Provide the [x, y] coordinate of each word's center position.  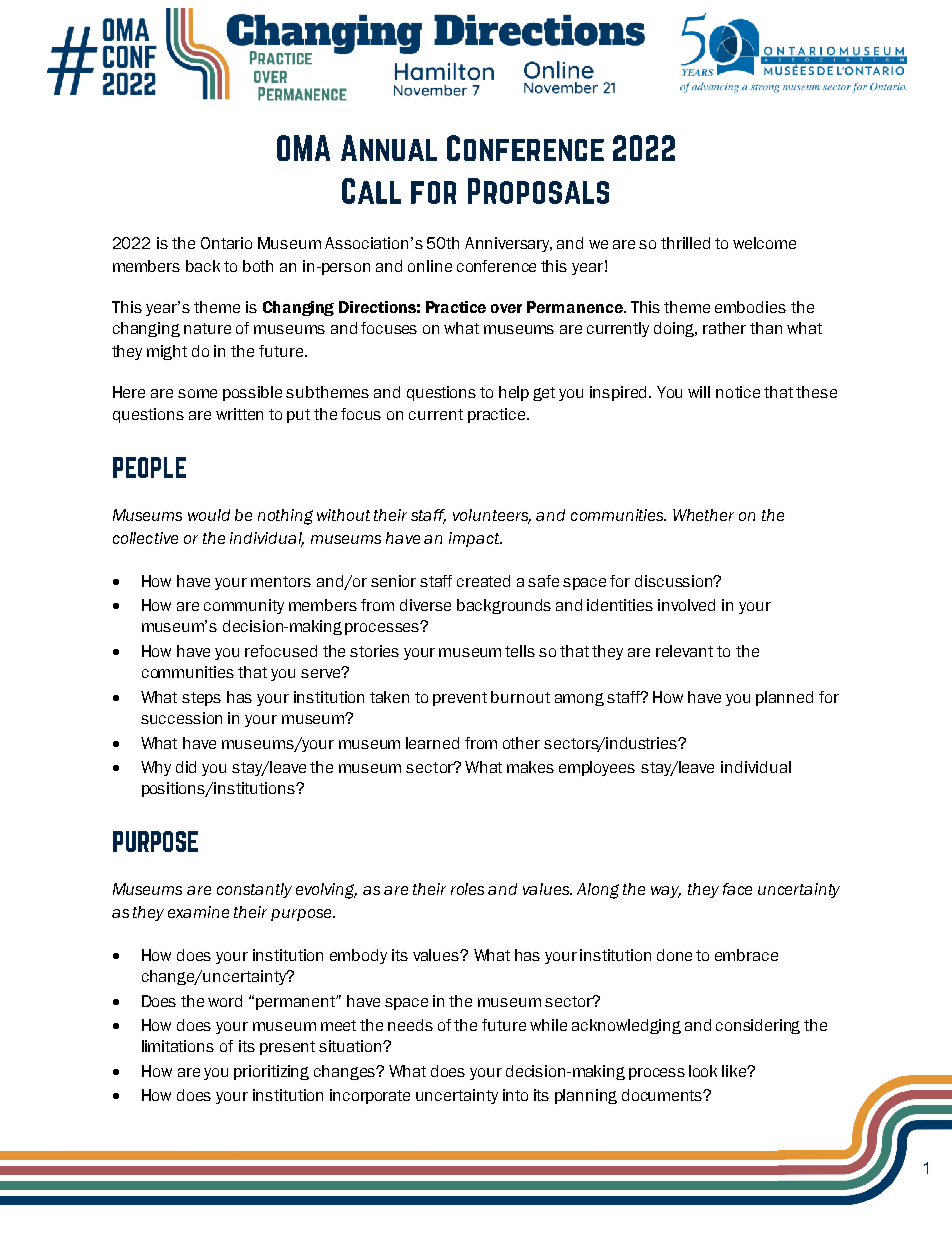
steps [201, 699]
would [209, 515]
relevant [684, 651]
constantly [254, 890]
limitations [178, 1046]
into [515, 1095]
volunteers [492, 516]
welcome [764, 243]
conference [496, 266]
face [737, 889]
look [703, 1071]
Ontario [226, 243]
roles [467, 889]
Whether [703, 515]
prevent [460, 699]
